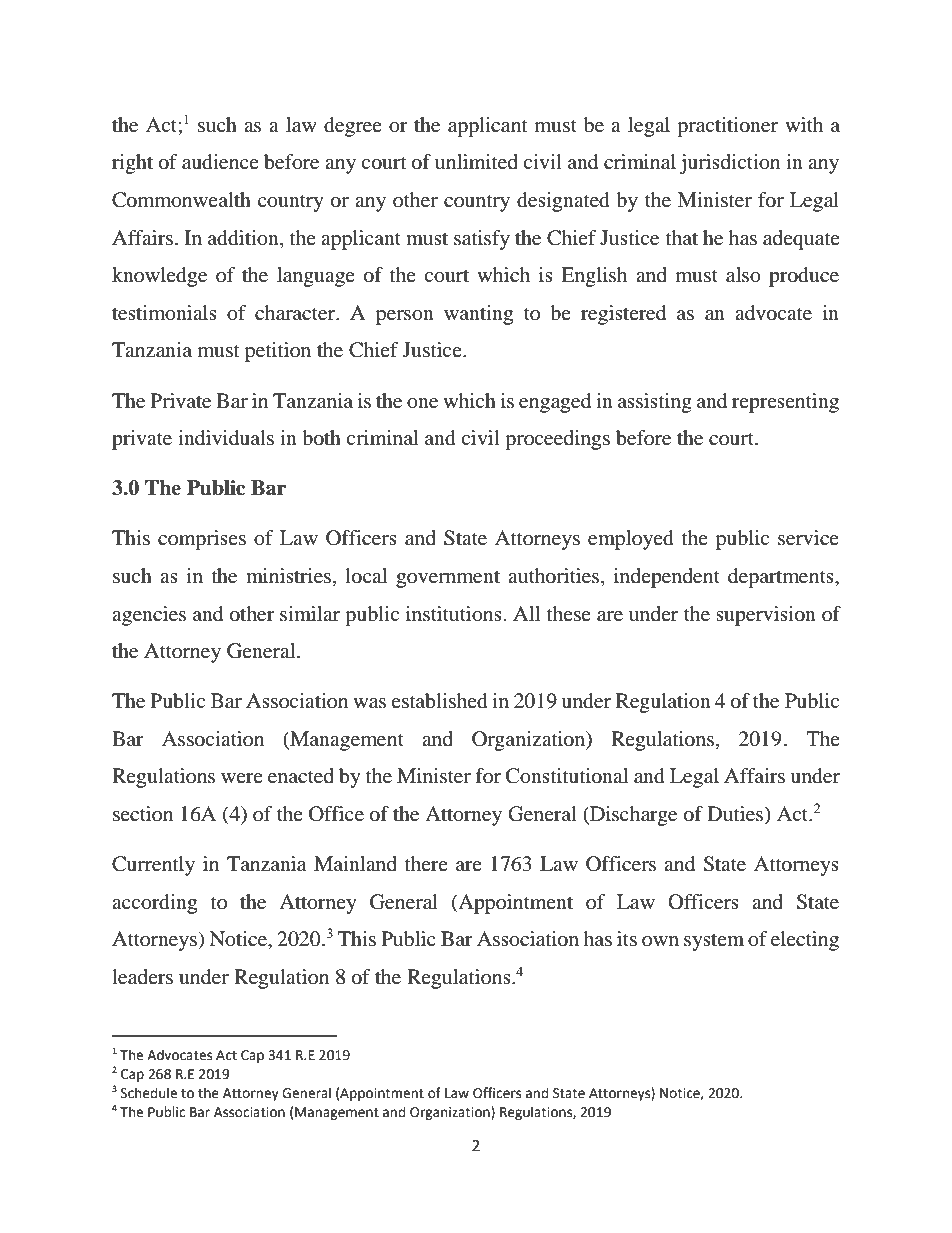 This screenshot has height=1233, width=952. I want to click on Schedule, so click(149, 1093).
